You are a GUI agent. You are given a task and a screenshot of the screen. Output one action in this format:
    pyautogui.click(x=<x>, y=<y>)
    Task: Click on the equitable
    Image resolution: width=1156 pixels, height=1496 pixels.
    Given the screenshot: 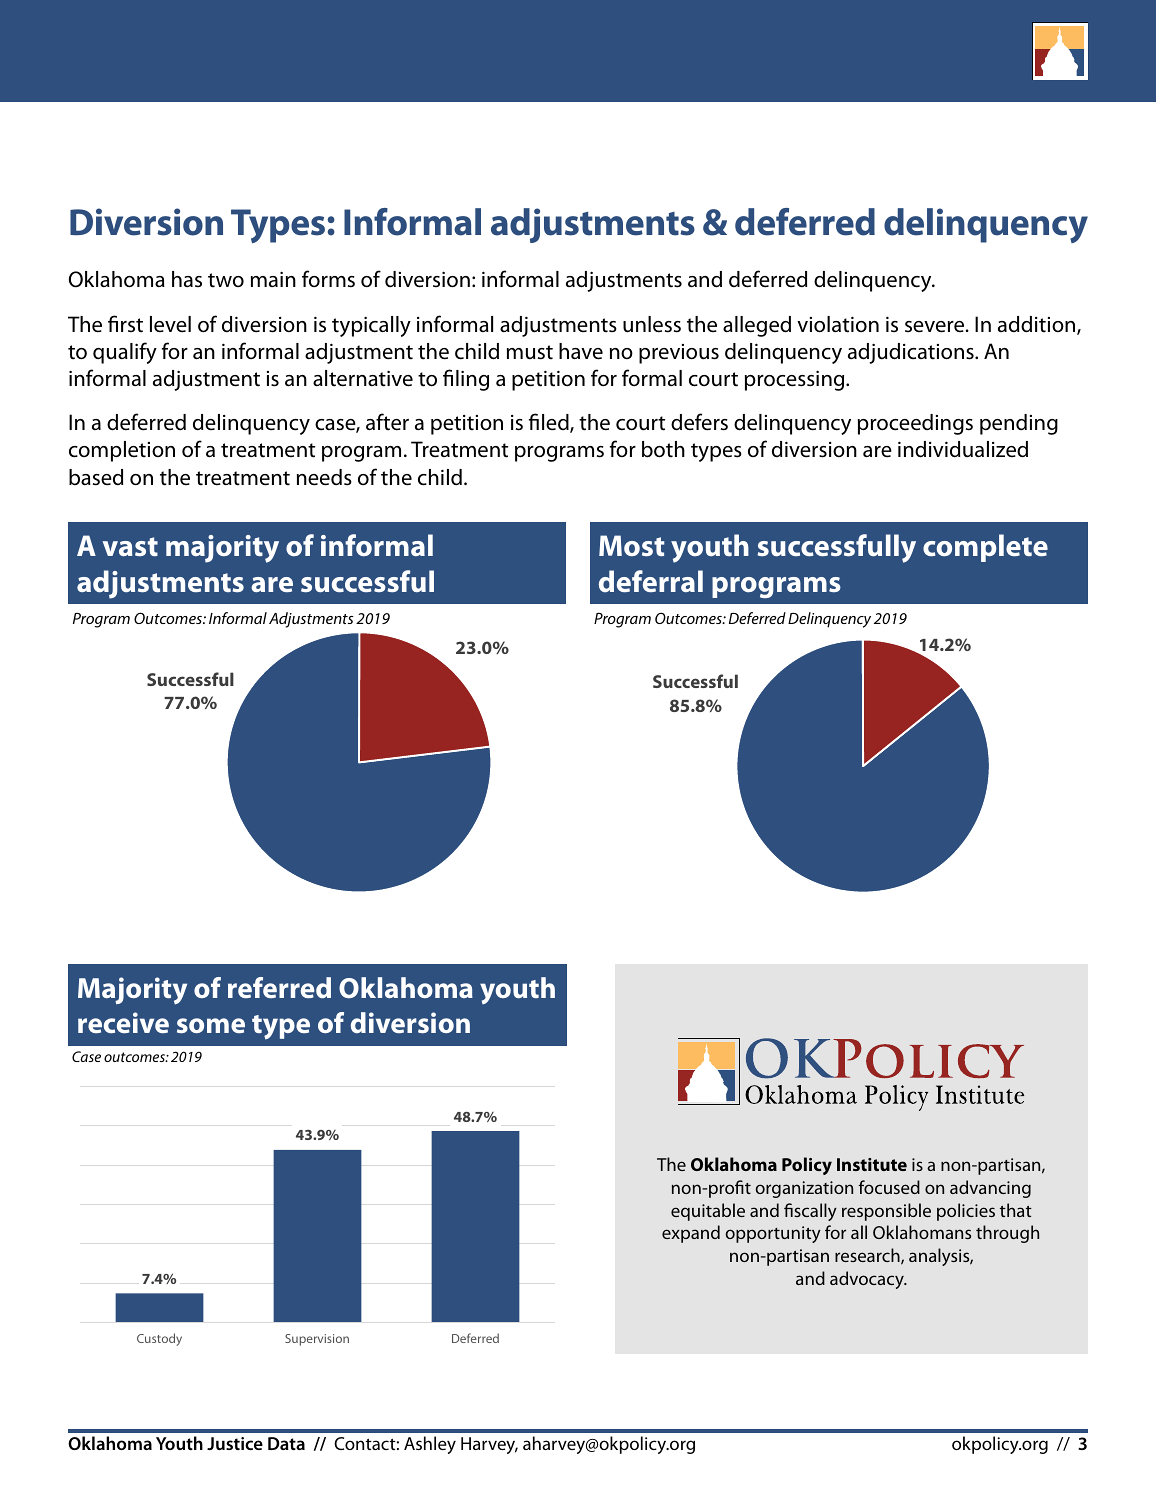 What is the action you would take?
    pyautogui.click(x=708, y=1212)
